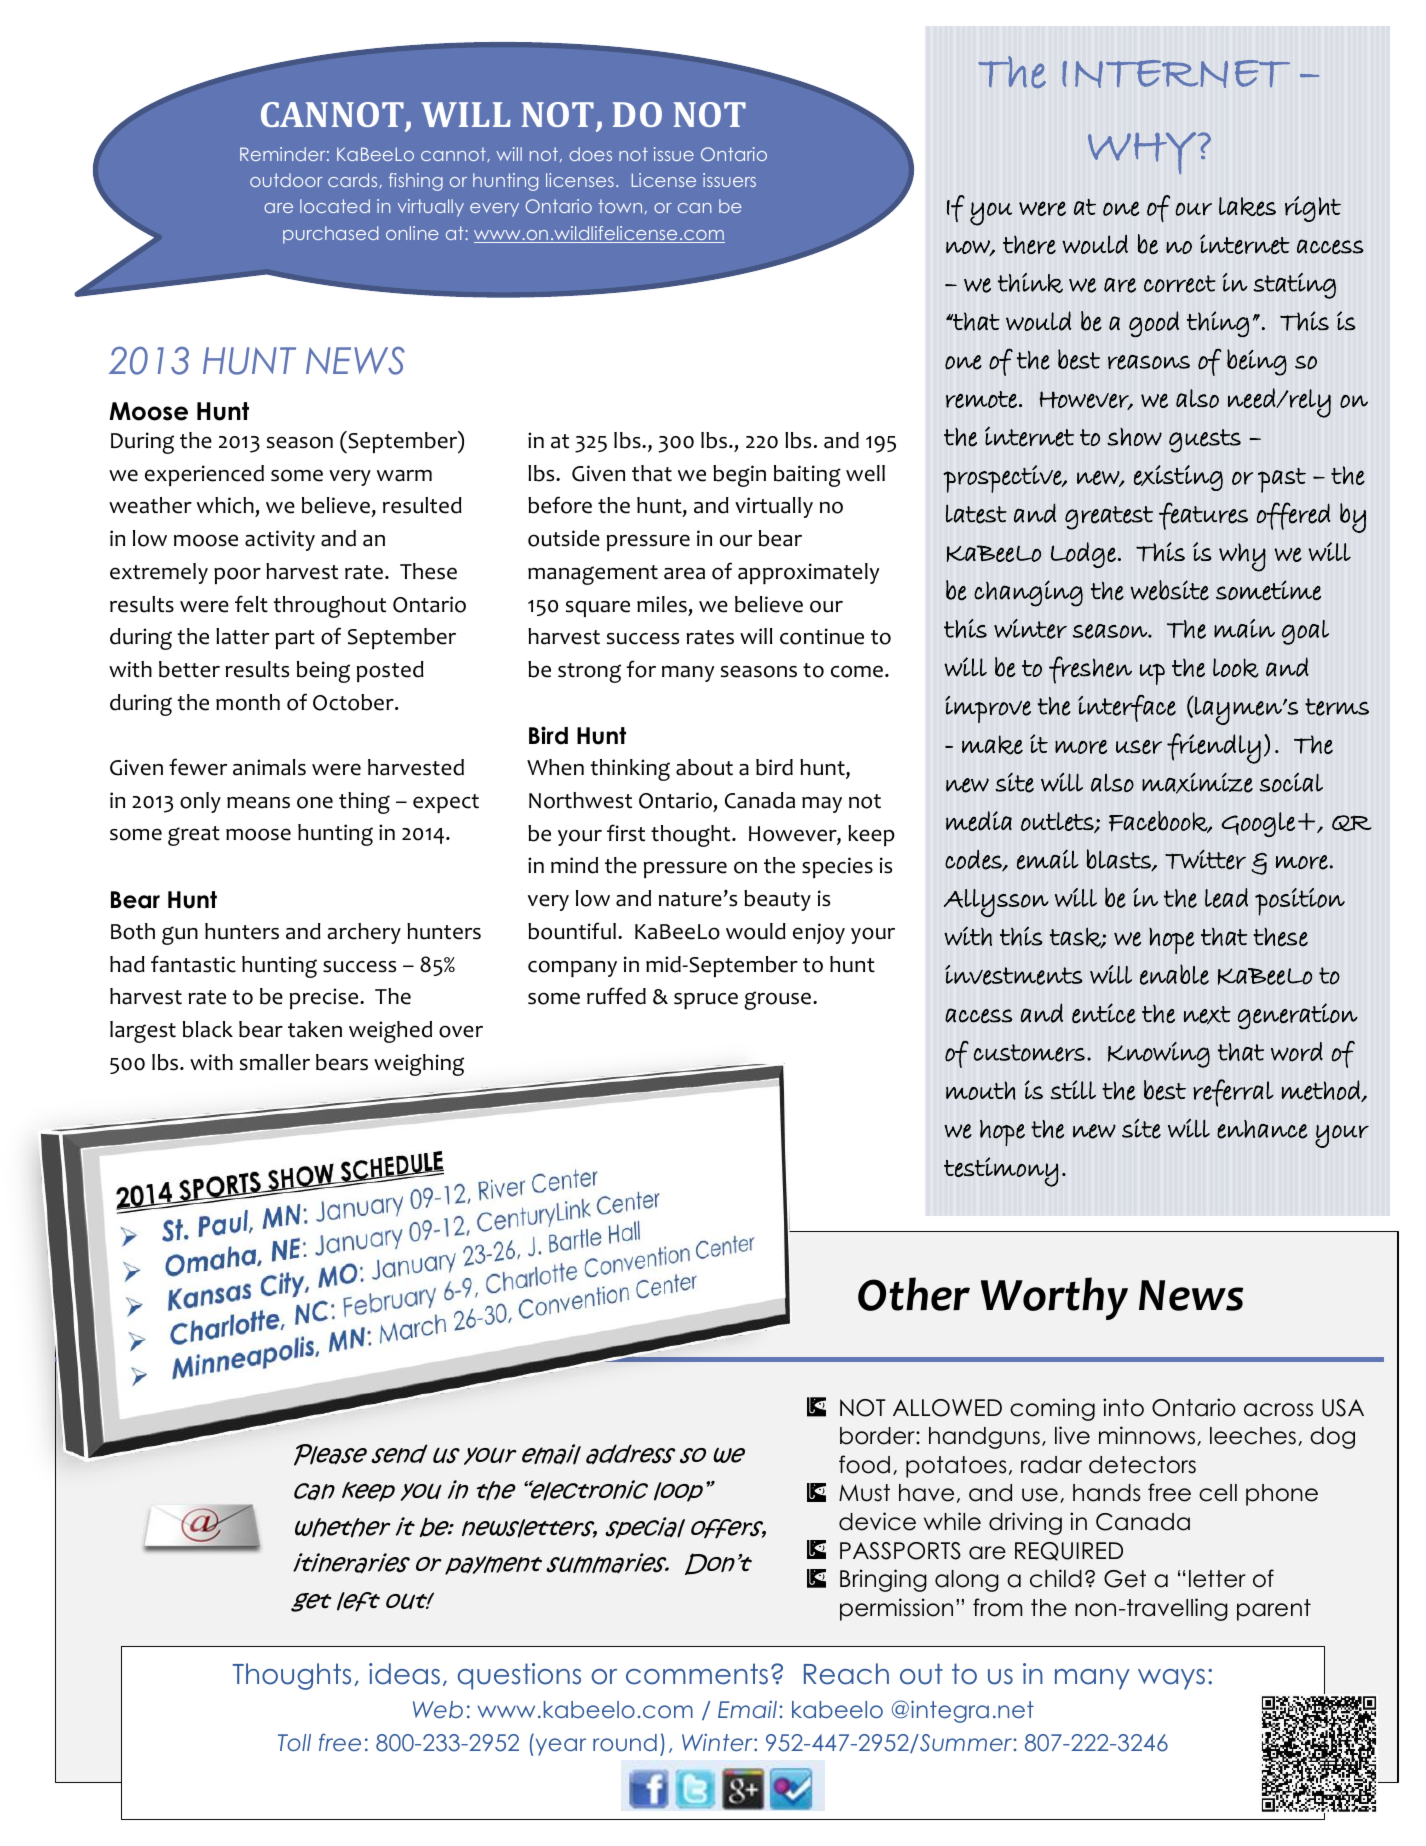  What do you see at coordinates (286, 180) in the document?
I see `outdoor` at bounding box center [286, 180].
